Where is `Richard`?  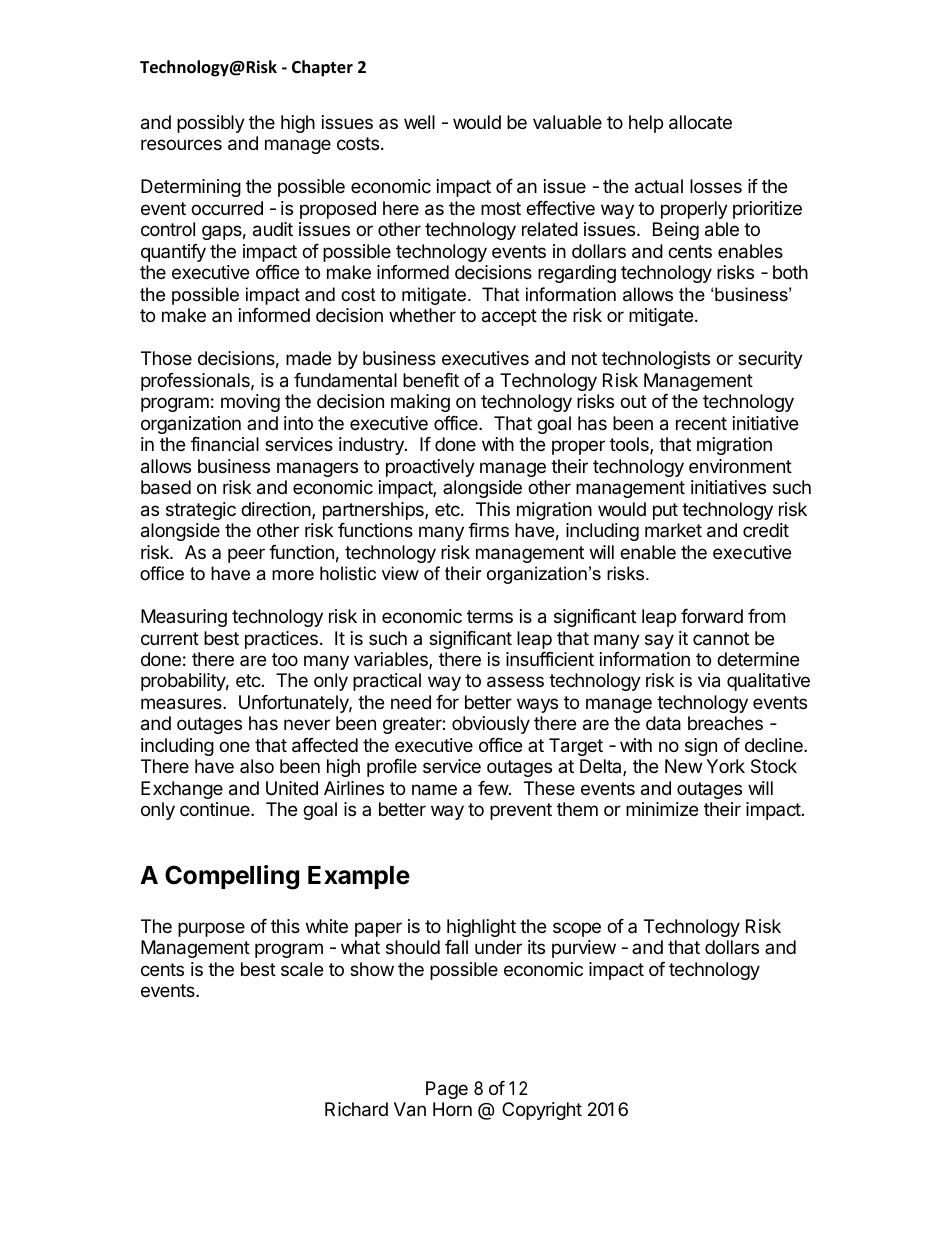
Richard is located at coordinates (356, 1109).
